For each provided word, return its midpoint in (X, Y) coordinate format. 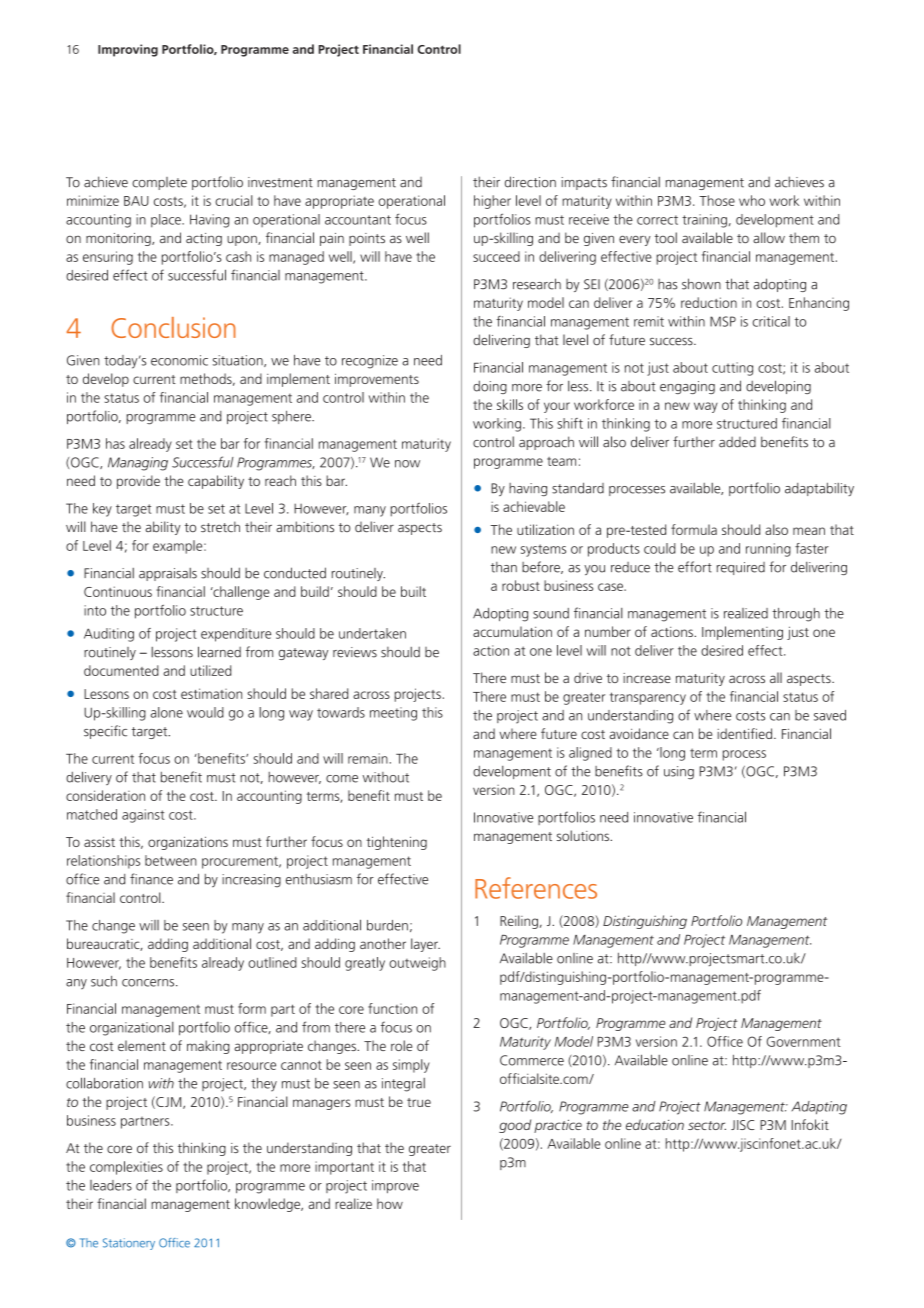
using (679, 773)
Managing (138, 464)
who (752, 200)
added (737, 442)
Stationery (129, 1244)
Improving (128, 50)
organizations (188, 843)
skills (510, 404)
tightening (396, 843)
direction (530, 182)
